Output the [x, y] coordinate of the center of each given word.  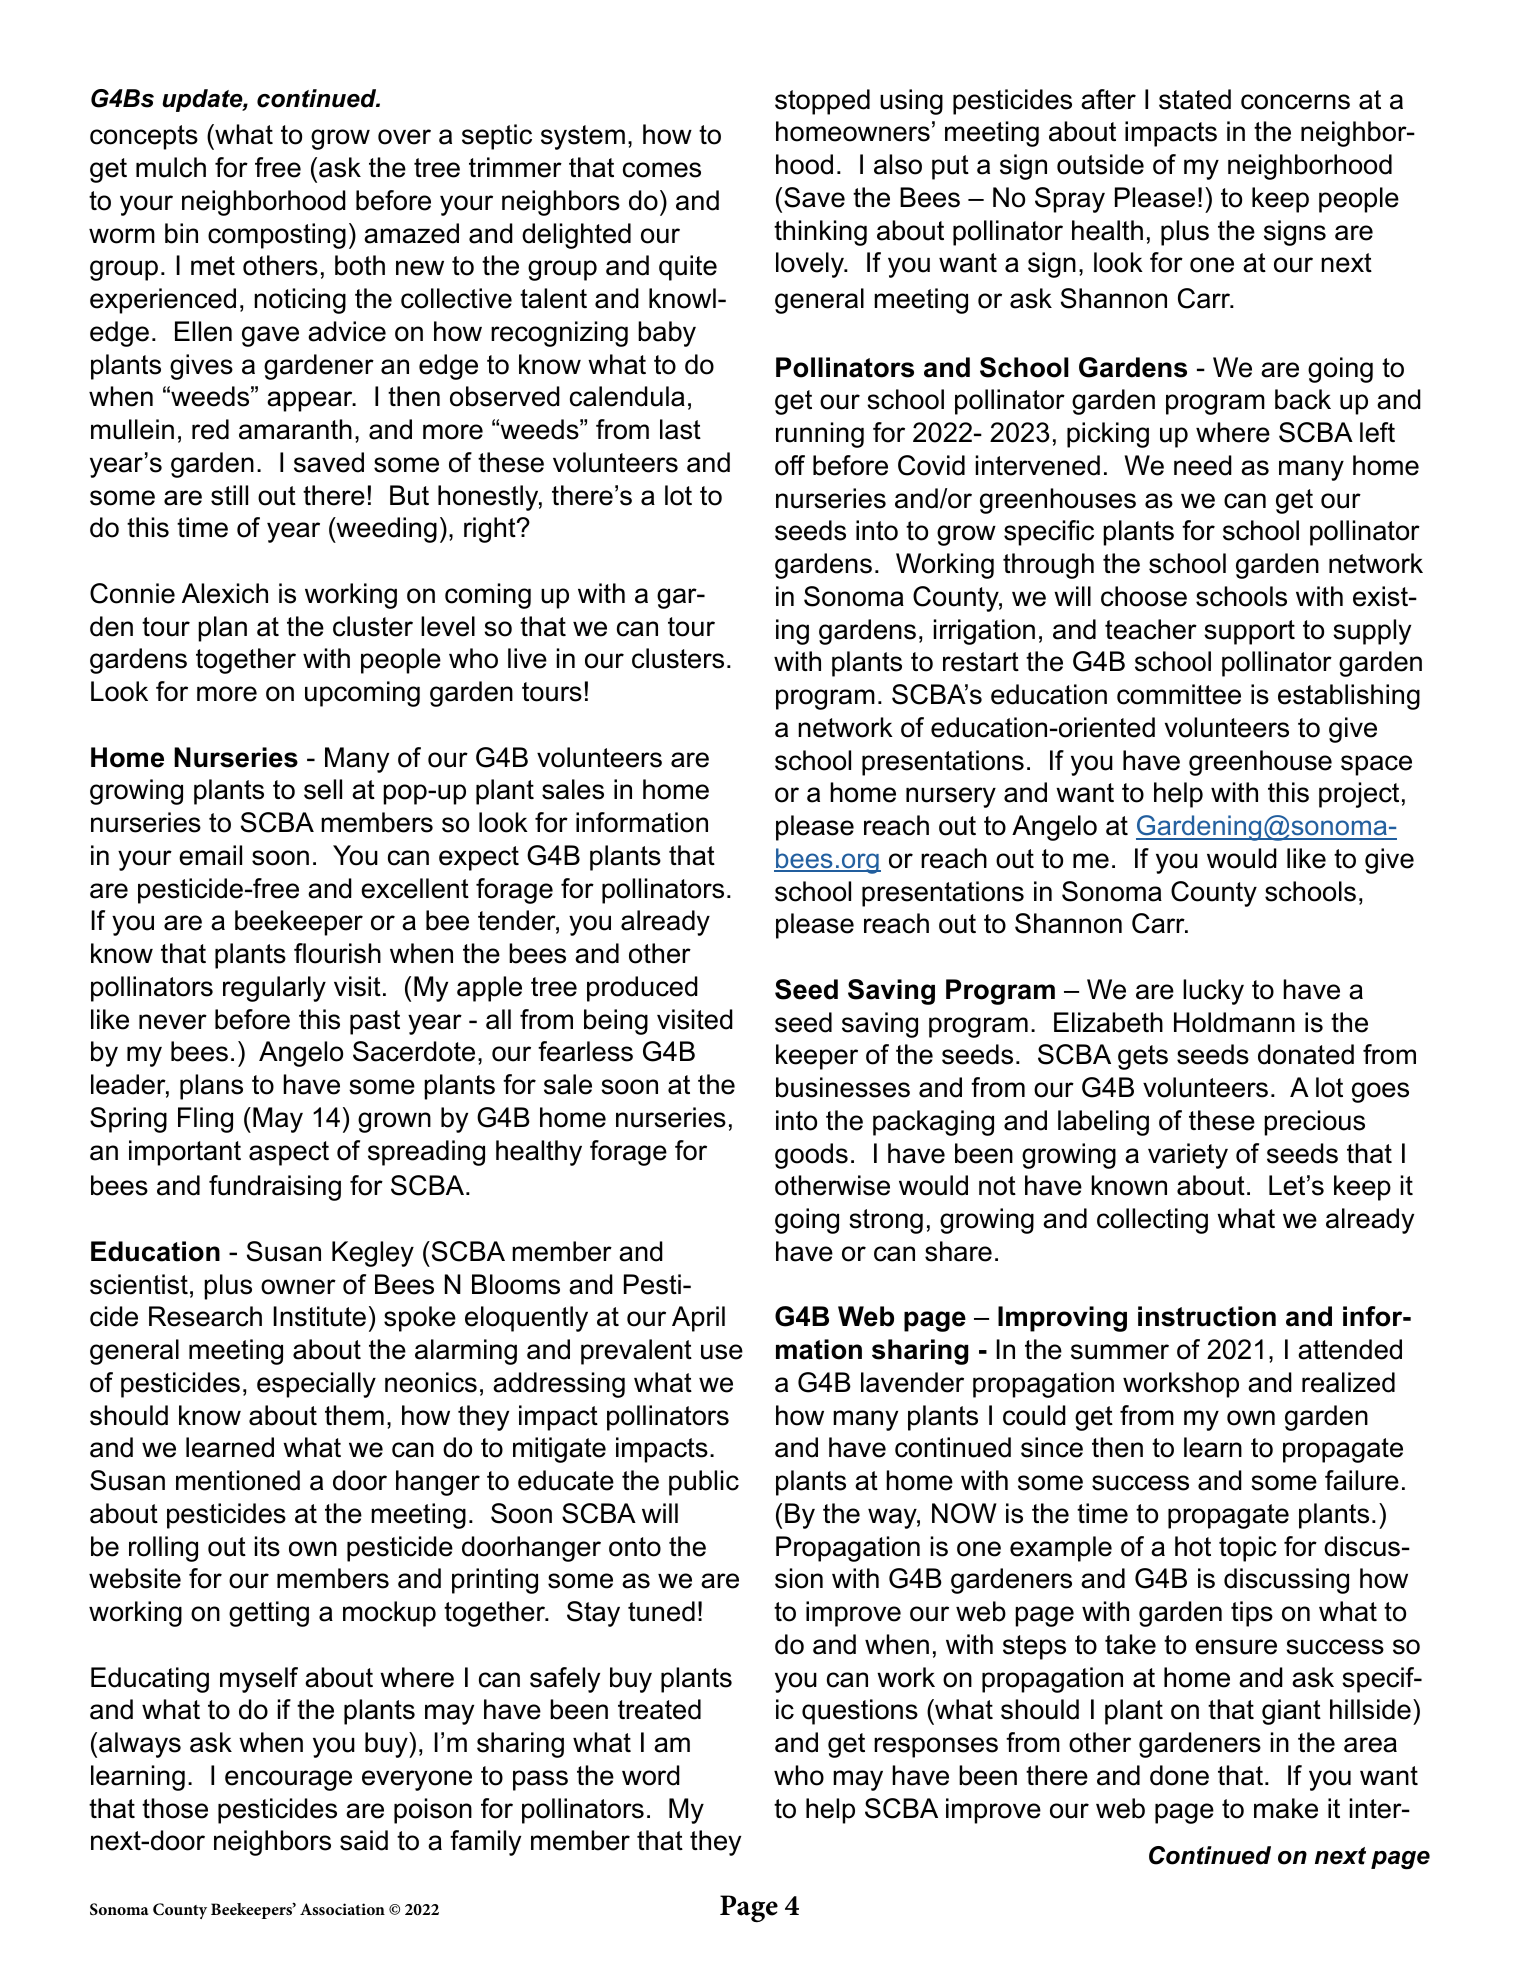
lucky [1213, 992]
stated [1195, 99]
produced [642, 989]
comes [662, 170]
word [651, 1775]
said [364, 1840]
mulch [171, 167]
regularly [274, 989]
